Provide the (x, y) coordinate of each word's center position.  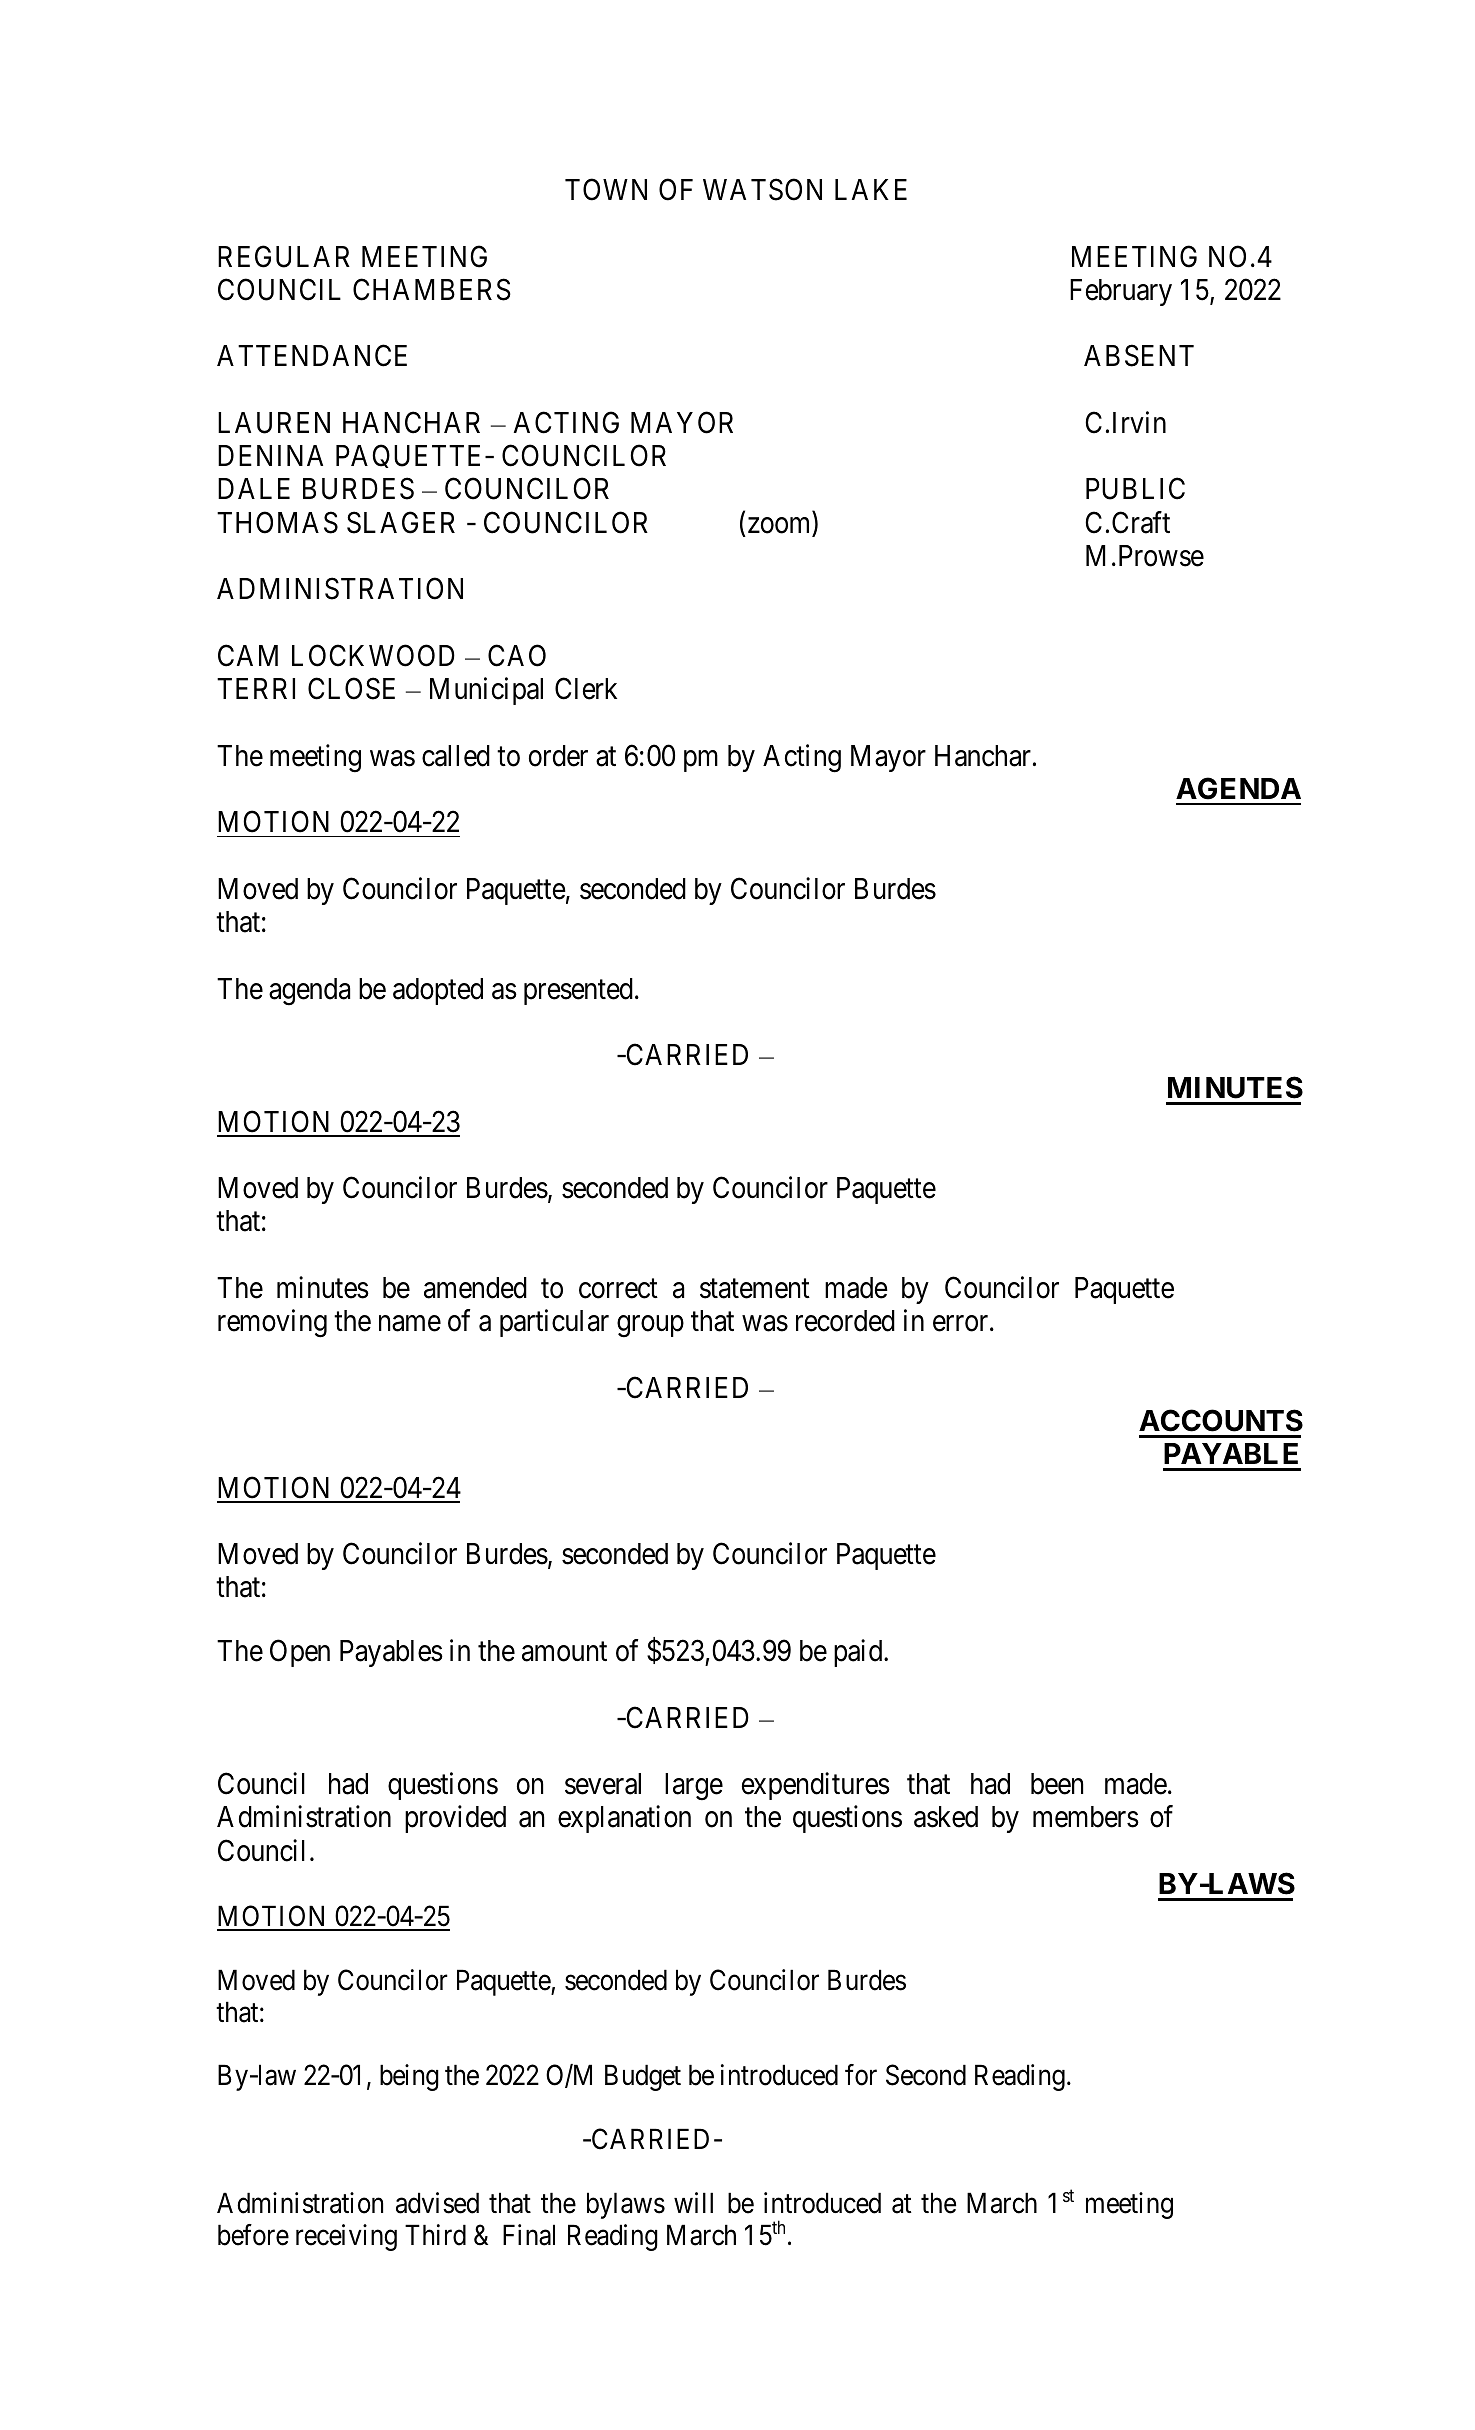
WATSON (762, 189)
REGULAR (284, 256)
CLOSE (351, 689)
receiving (346, 2237)
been (1057, 1784)
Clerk (586, 688)
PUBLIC (1135, 489)
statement (755, 1289)
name (410, 1324)
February (1121, 292)
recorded (845, 1321)
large (694, 1787)
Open (300, 1653)
